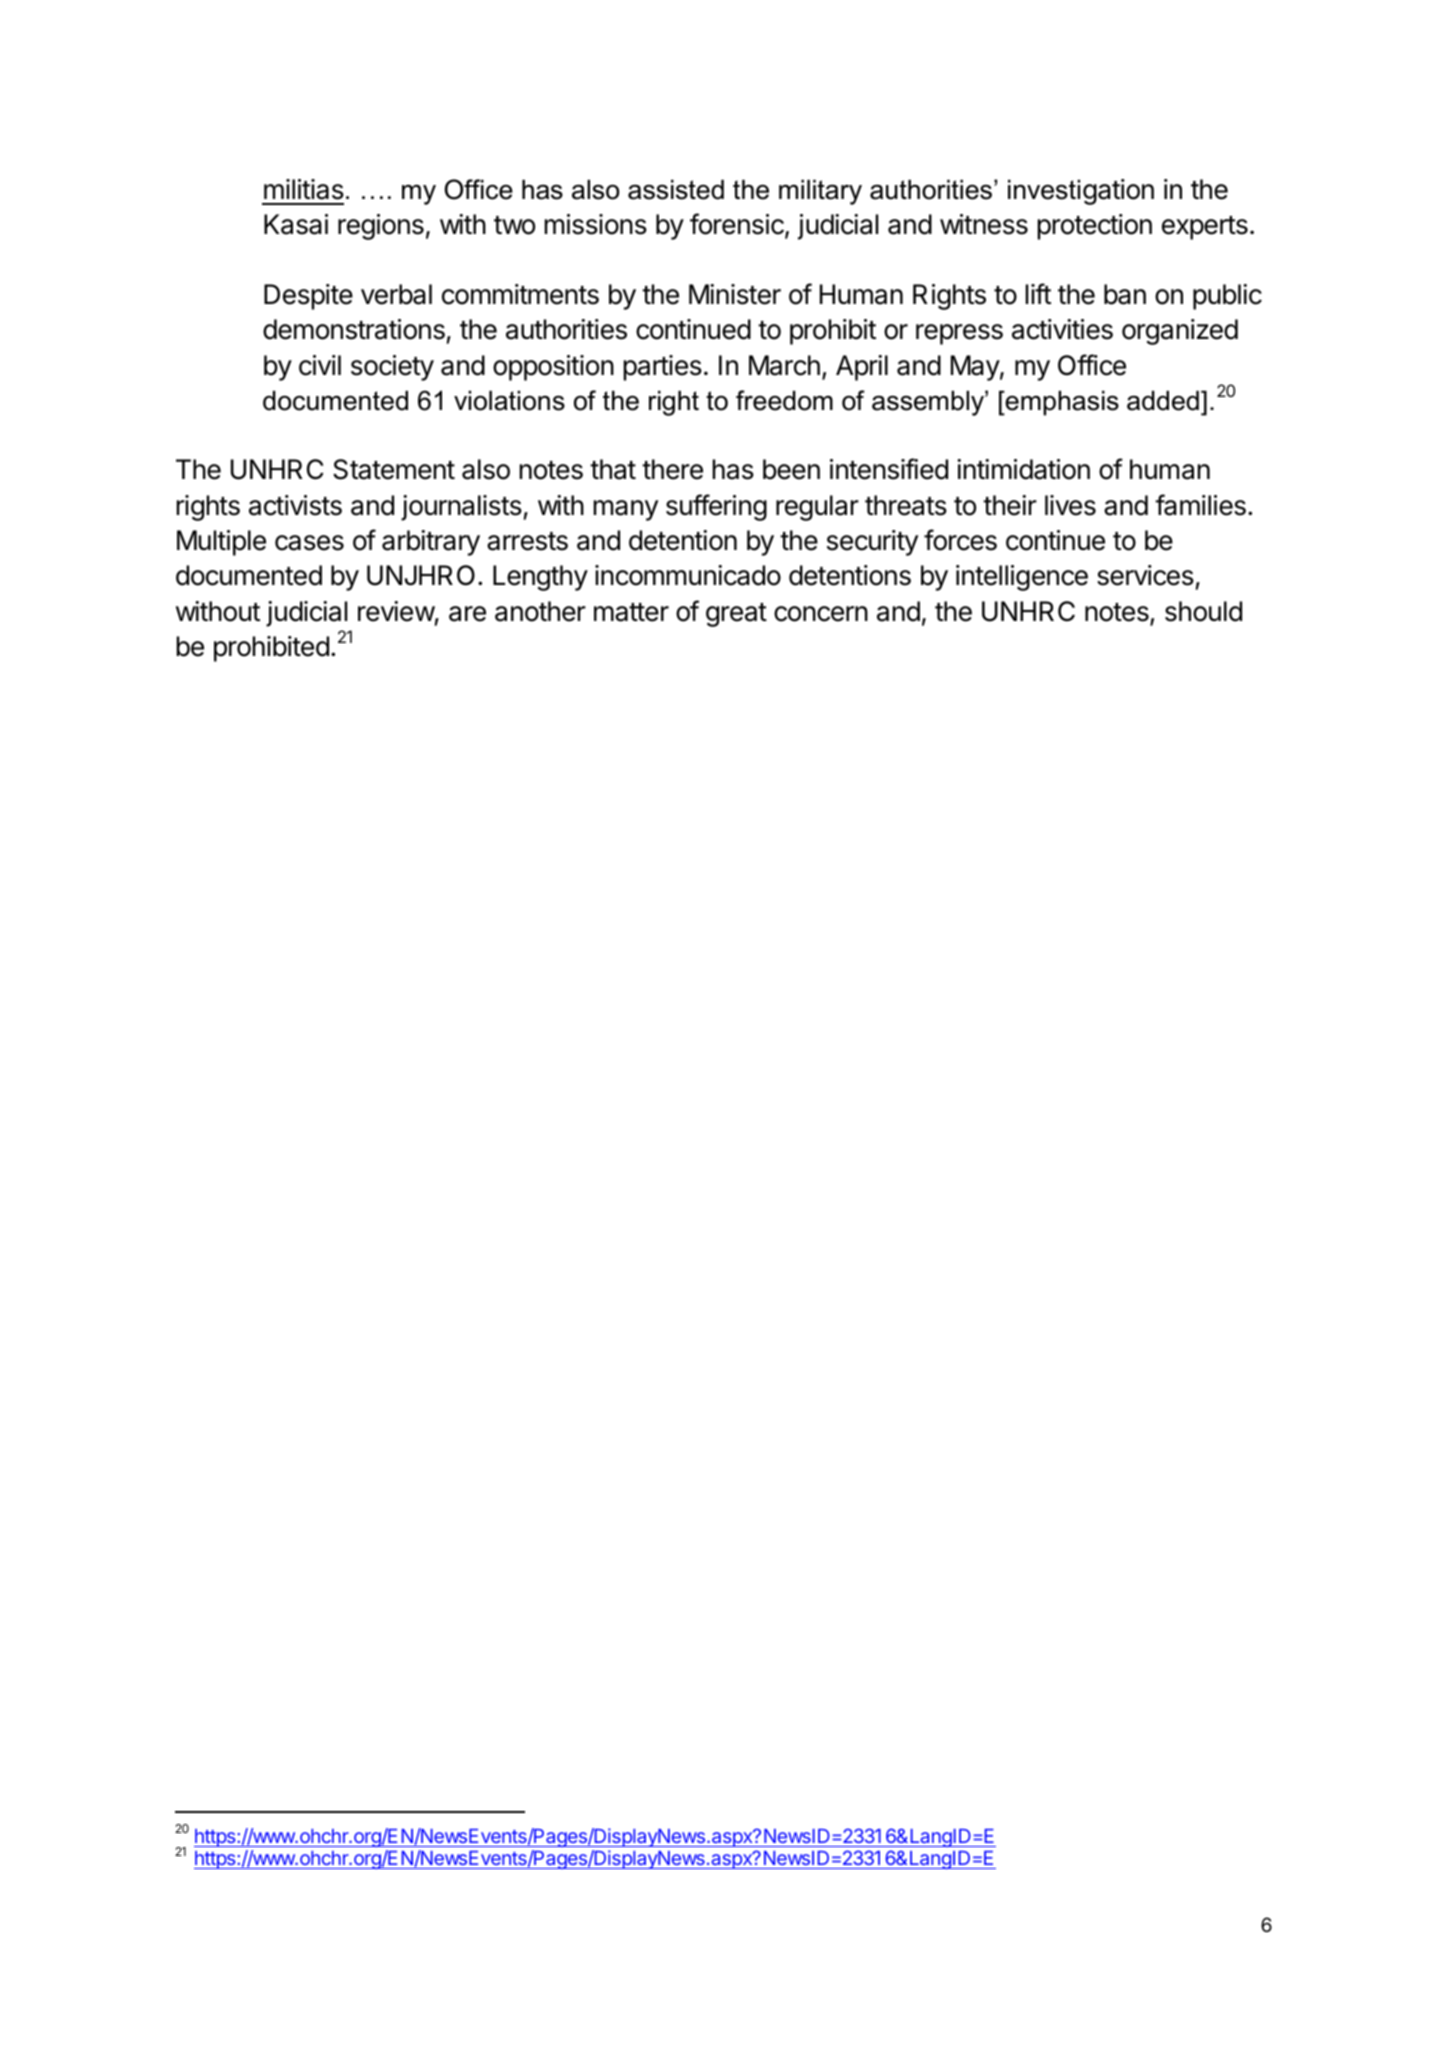  What do you see at coordinates (716, 507) in the screenshot?
I see `suffering` at bounding box center [716, 507].
